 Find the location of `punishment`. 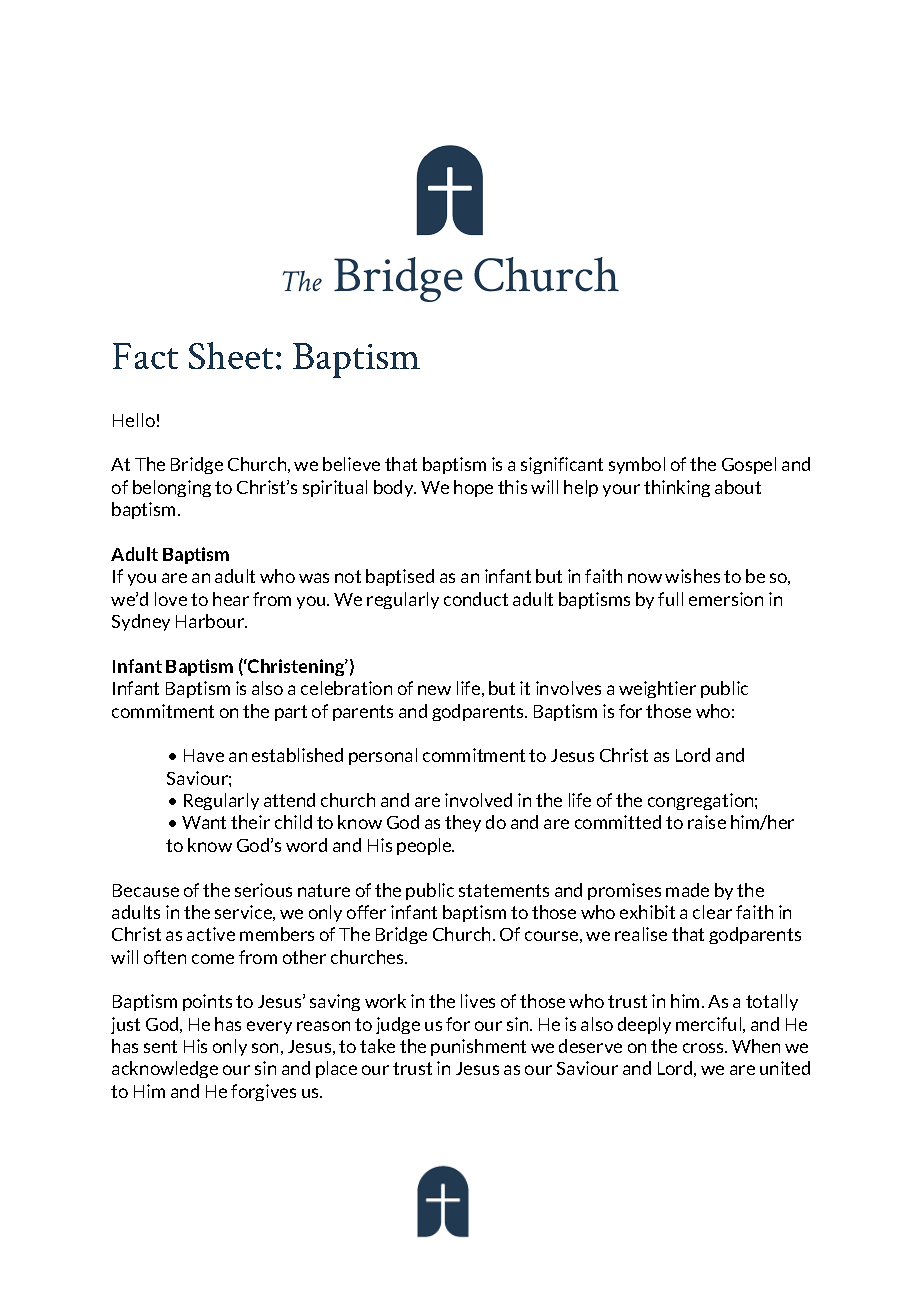

punishment is located at coordinates (478, 1047).
